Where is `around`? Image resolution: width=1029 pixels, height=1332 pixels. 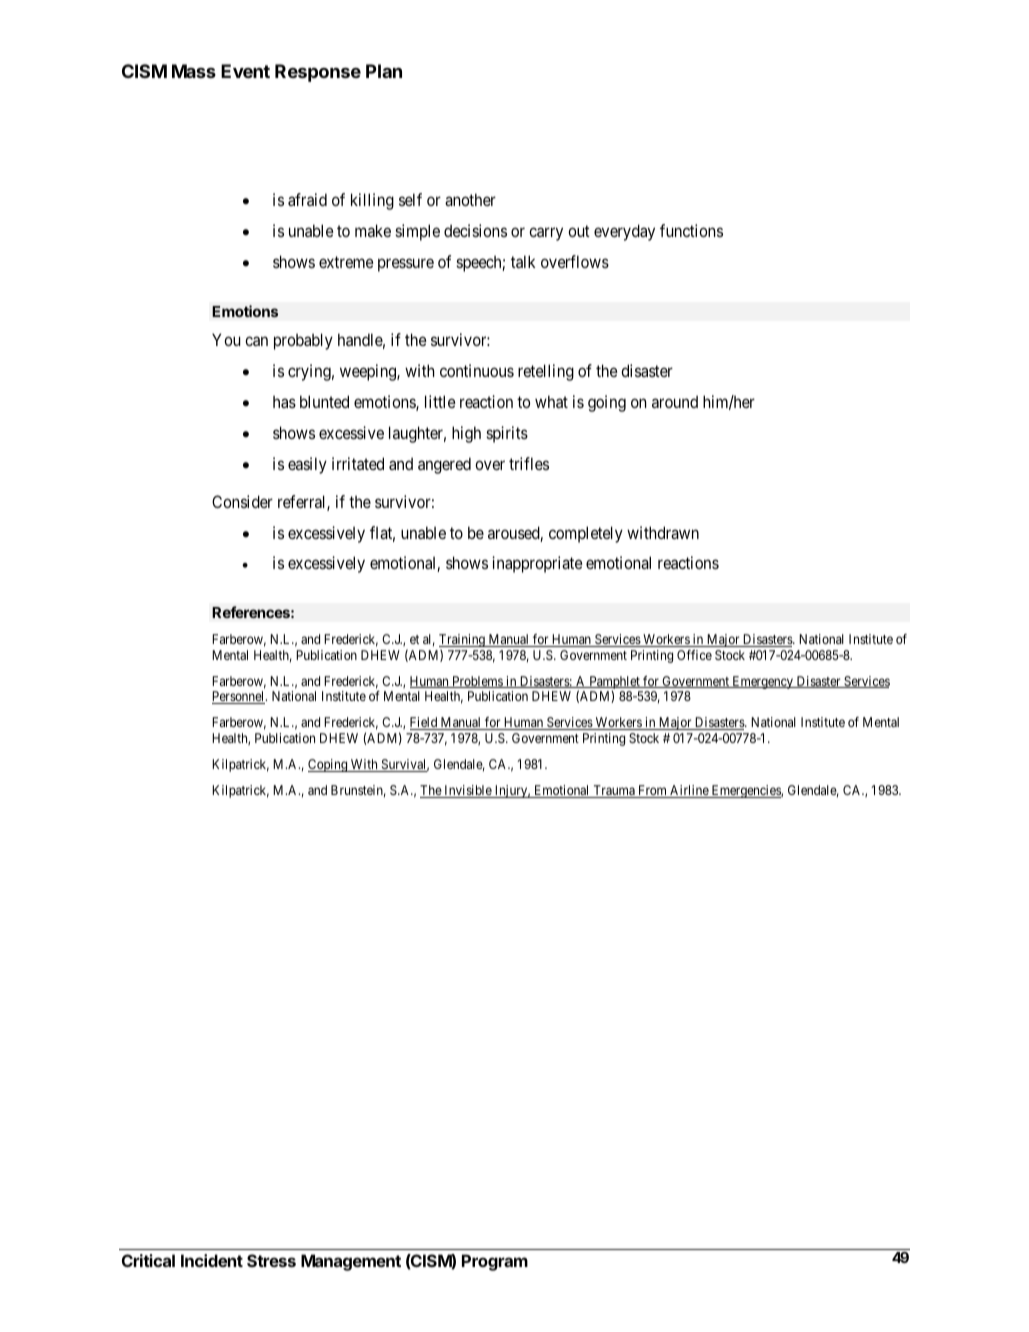 around is located at coordinates (675, 401).
